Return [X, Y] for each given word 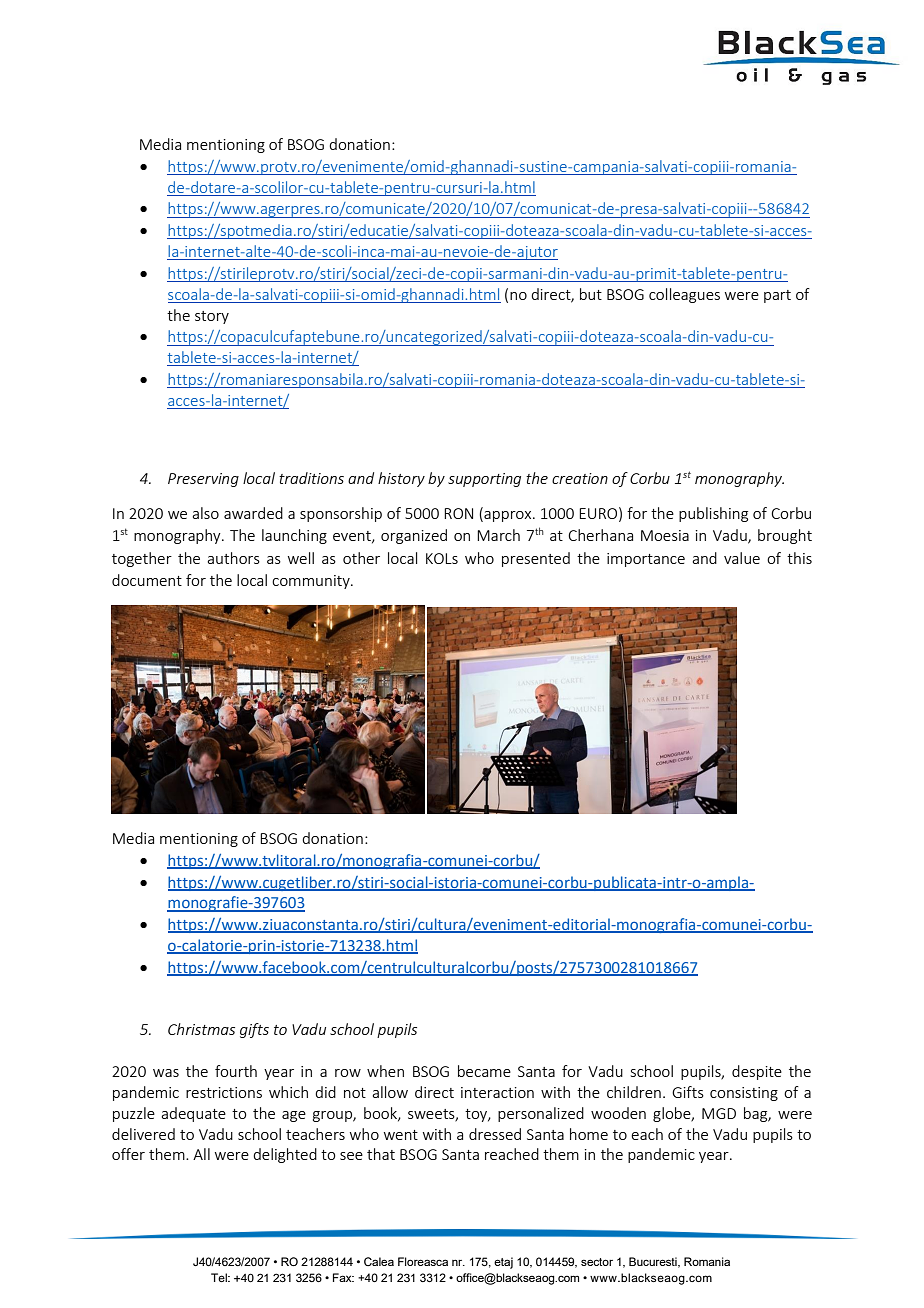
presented [536, 559]
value [742, 558]
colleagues [684, 295]
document [147, 580]
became [484, 1071]
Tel [220, 1277]
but [591, 294]
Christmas [201, 1029]
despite [757, 1072]
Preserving [203, 480]
